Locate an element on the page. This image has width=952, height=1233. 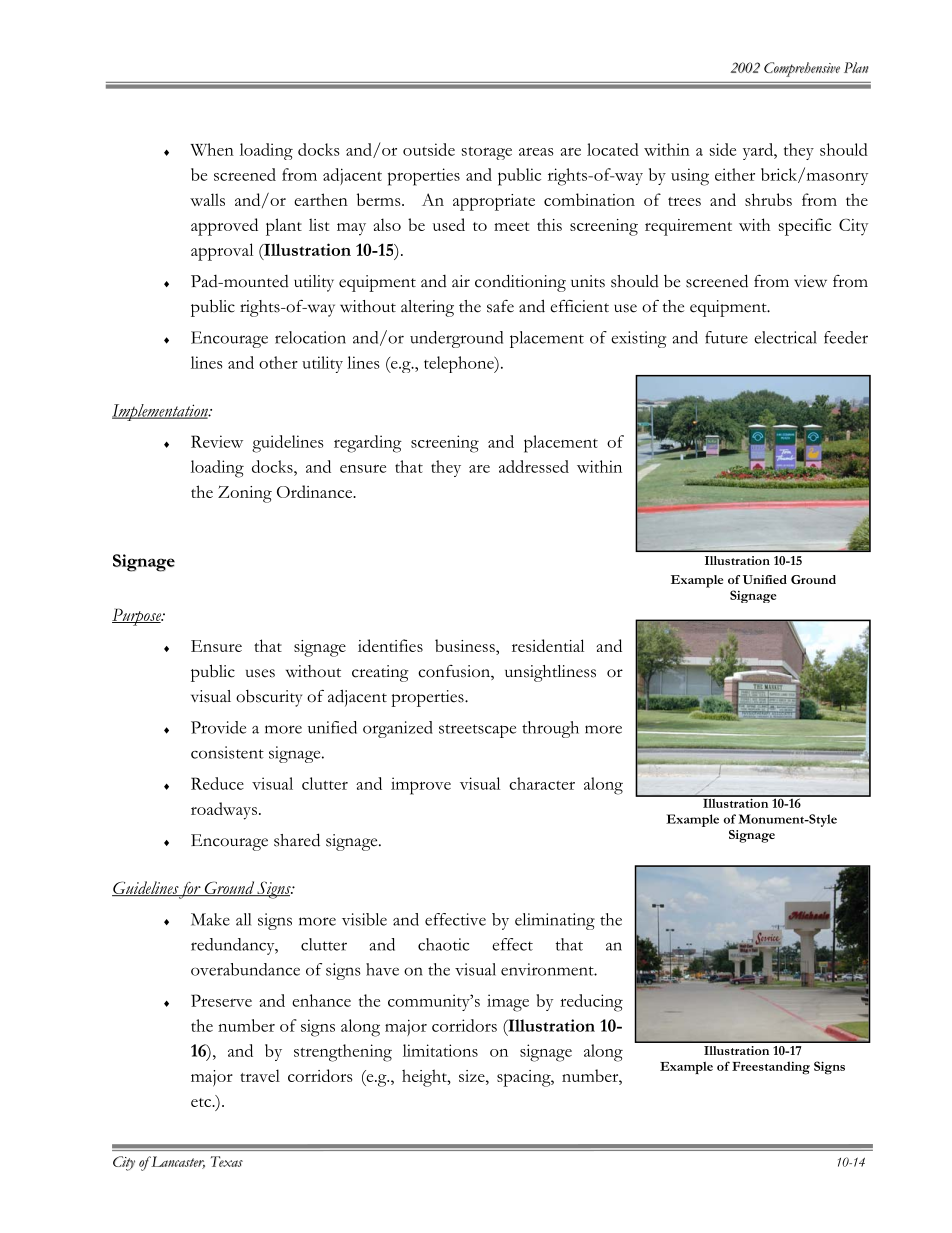
electrical is located at coordinates (785, 337).
